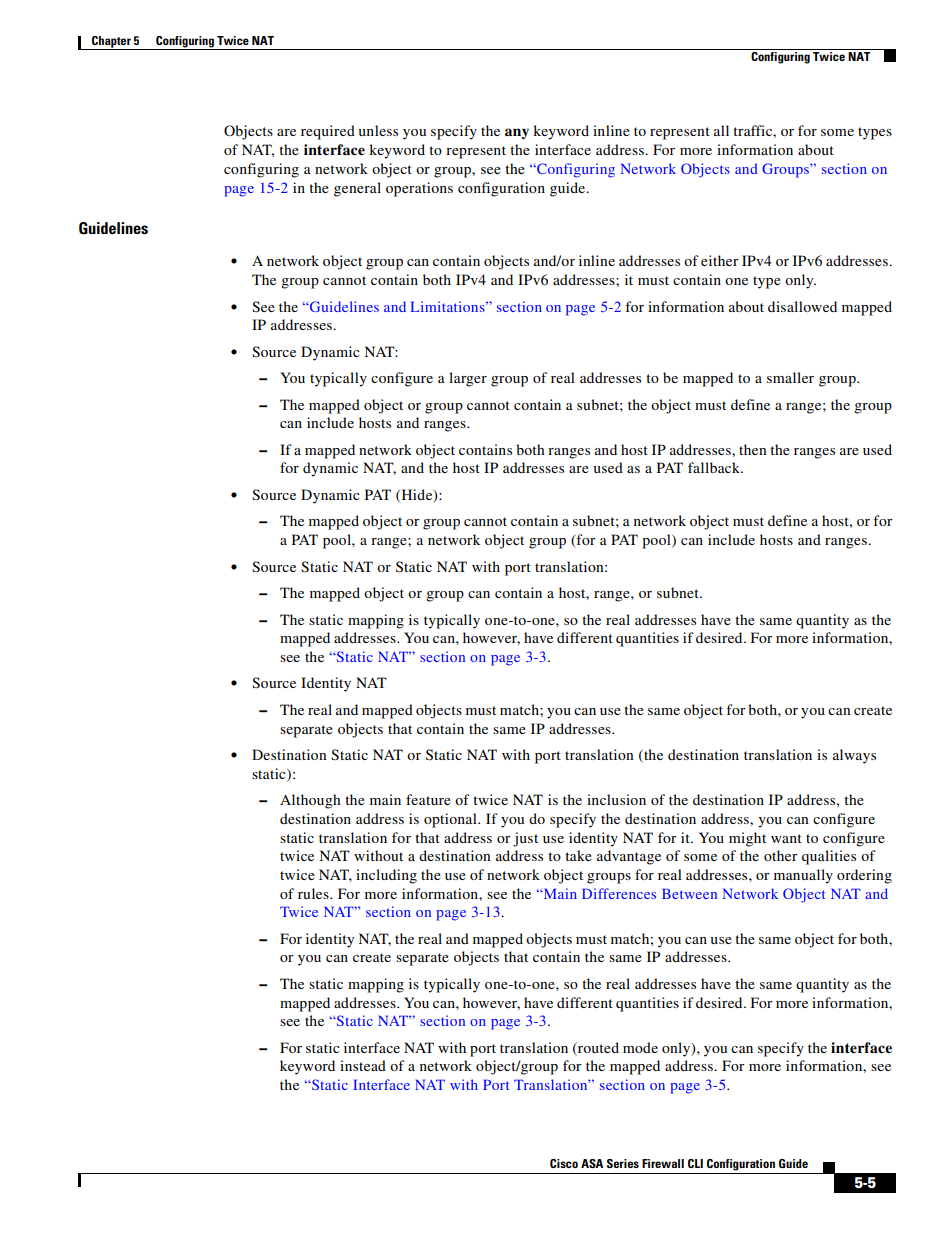 This screenshot has width=952, height=1233. What do you see at coordinates (363, 1065) in the screenshot?
I see `instead` at bounding box center [363, 1065].
